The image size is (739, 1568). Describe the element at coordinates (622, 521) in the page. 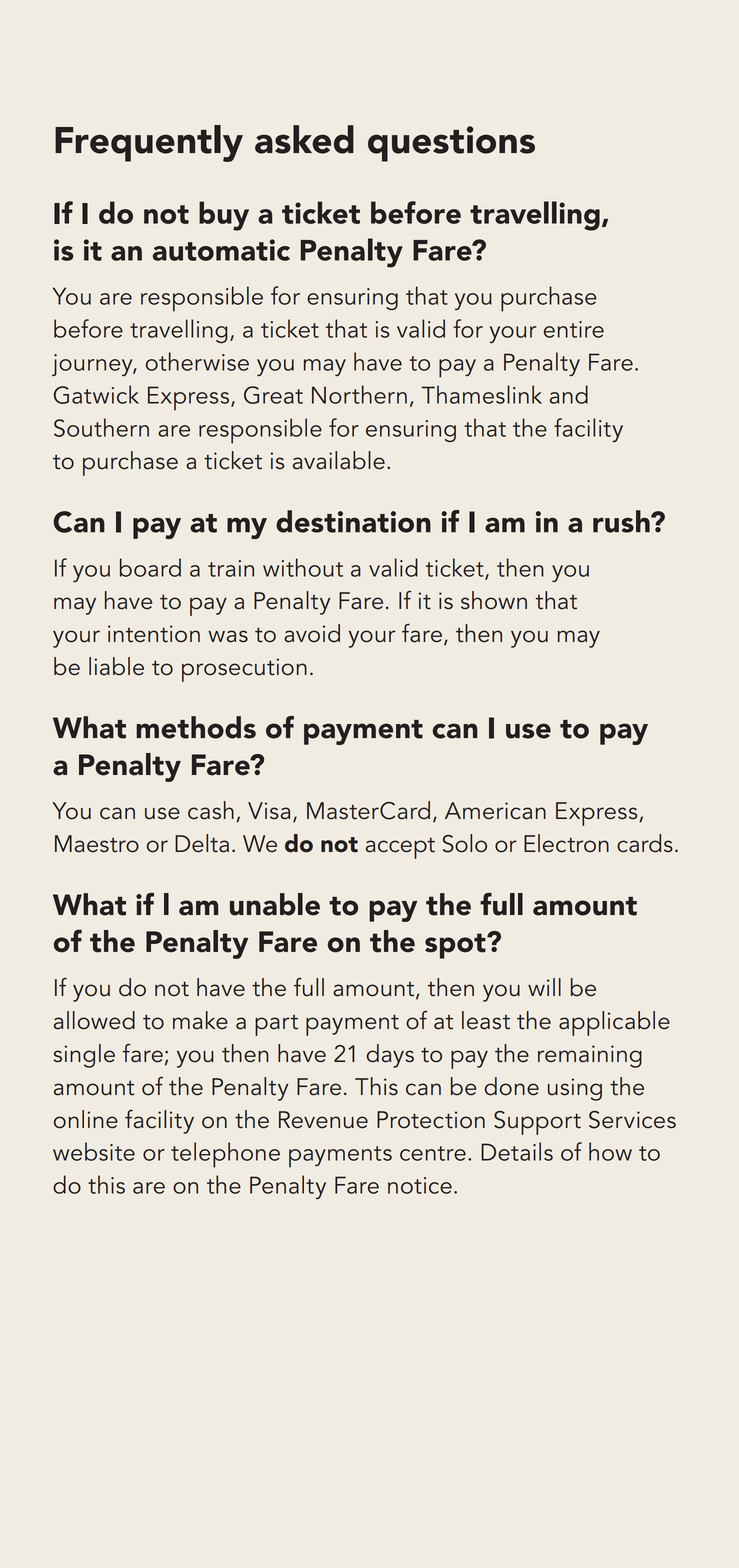

I see `rush` at that location.
